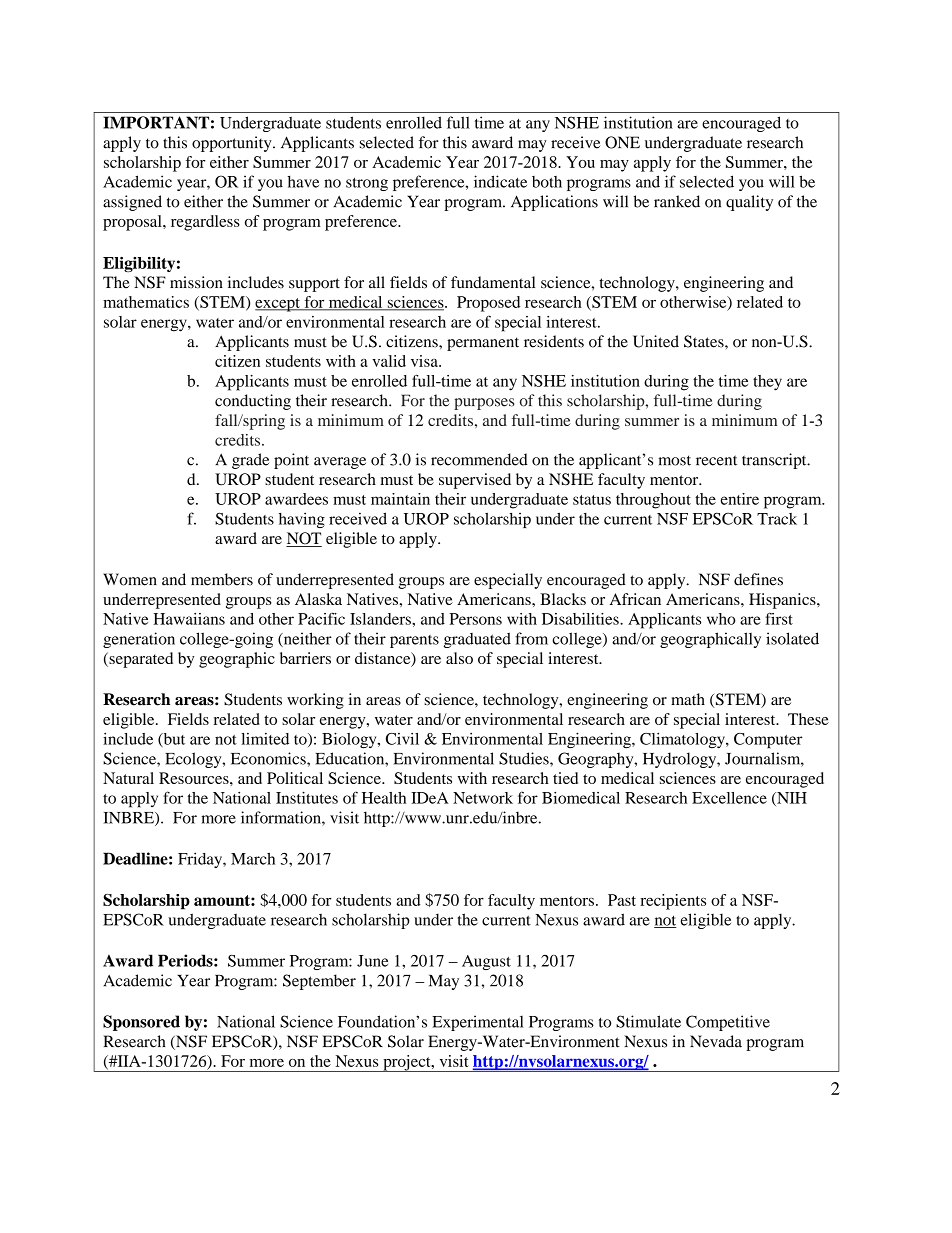 This screenshot has width=952, height=1233. I want to click on quality, so click(749, 203).
